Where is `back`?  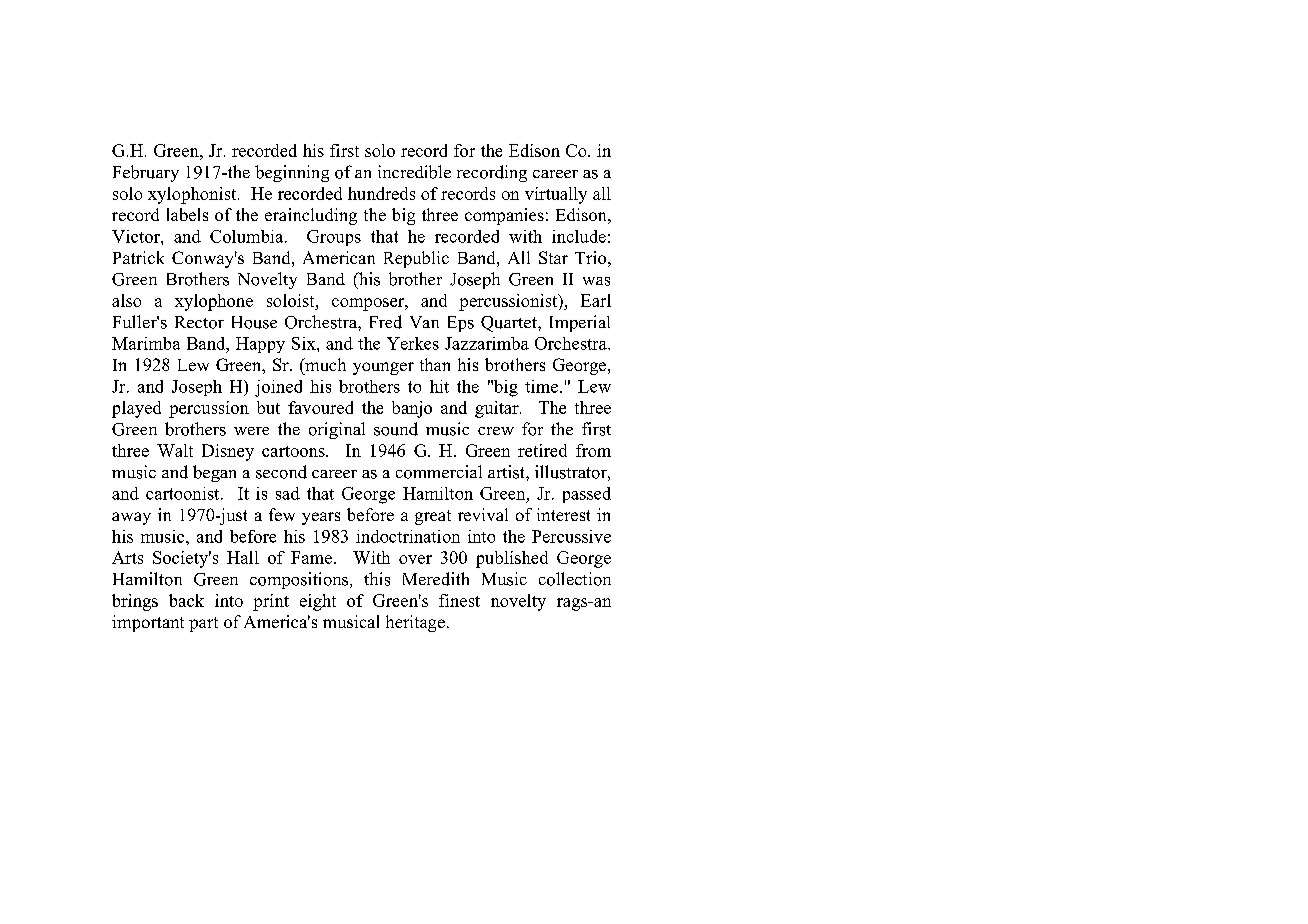 back is located at coordinates (186, 600).
